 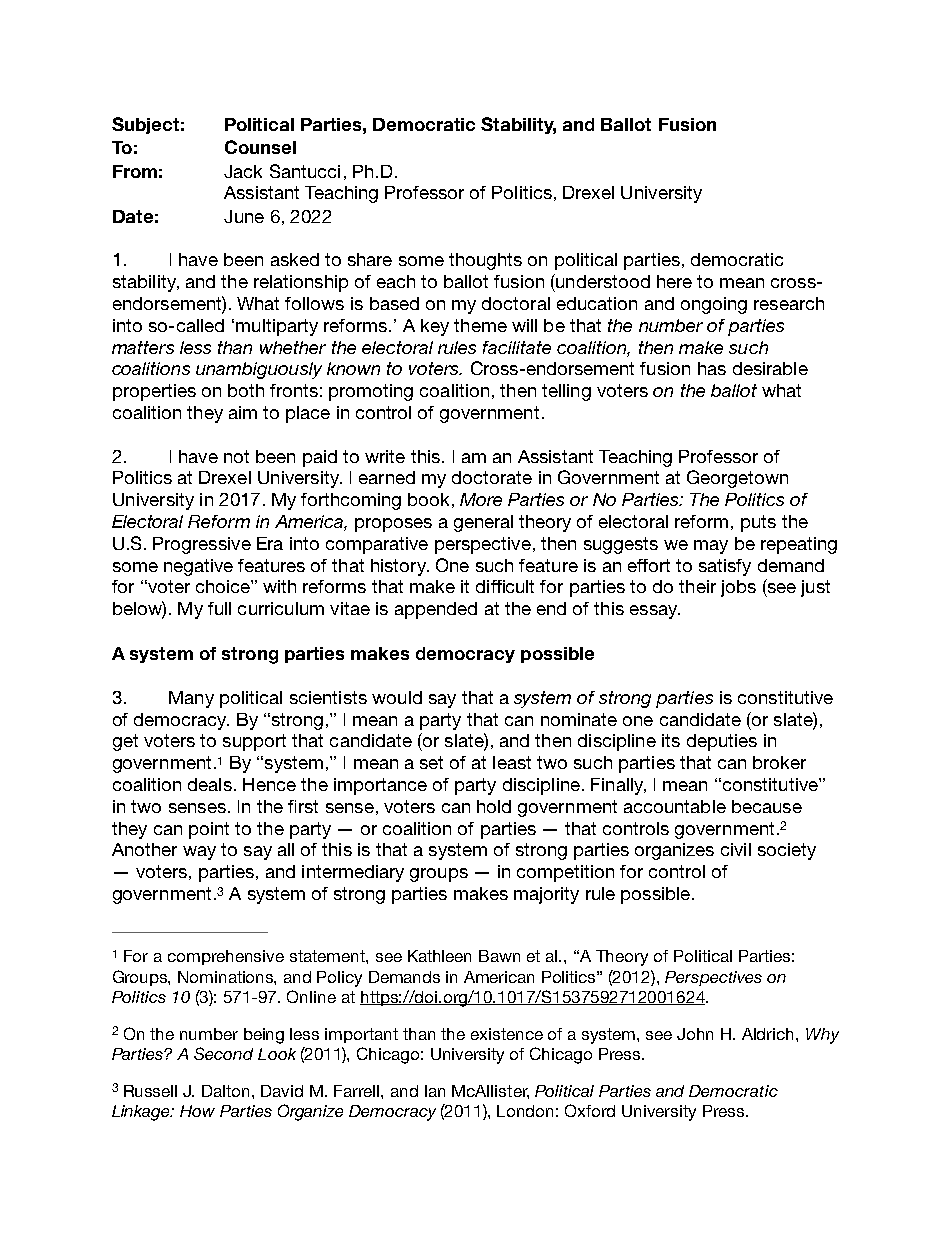 What do you see at coordinates (243, 171) in the screenshot?
I see `Jack` at bounding box center [243, 171].
